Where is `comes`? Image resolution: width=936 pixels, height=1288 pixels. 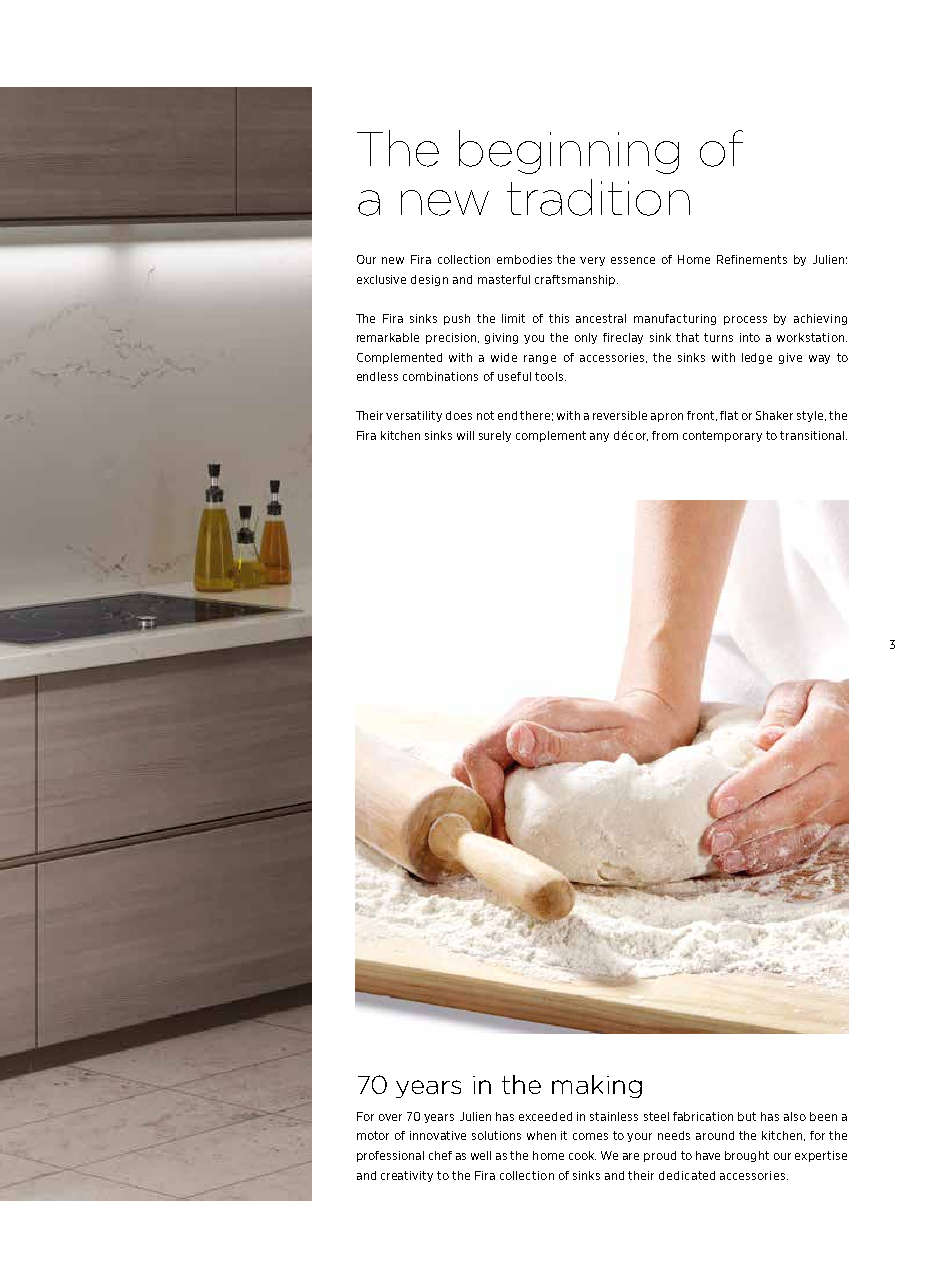 comes is located at coordinates (590, 1136).
